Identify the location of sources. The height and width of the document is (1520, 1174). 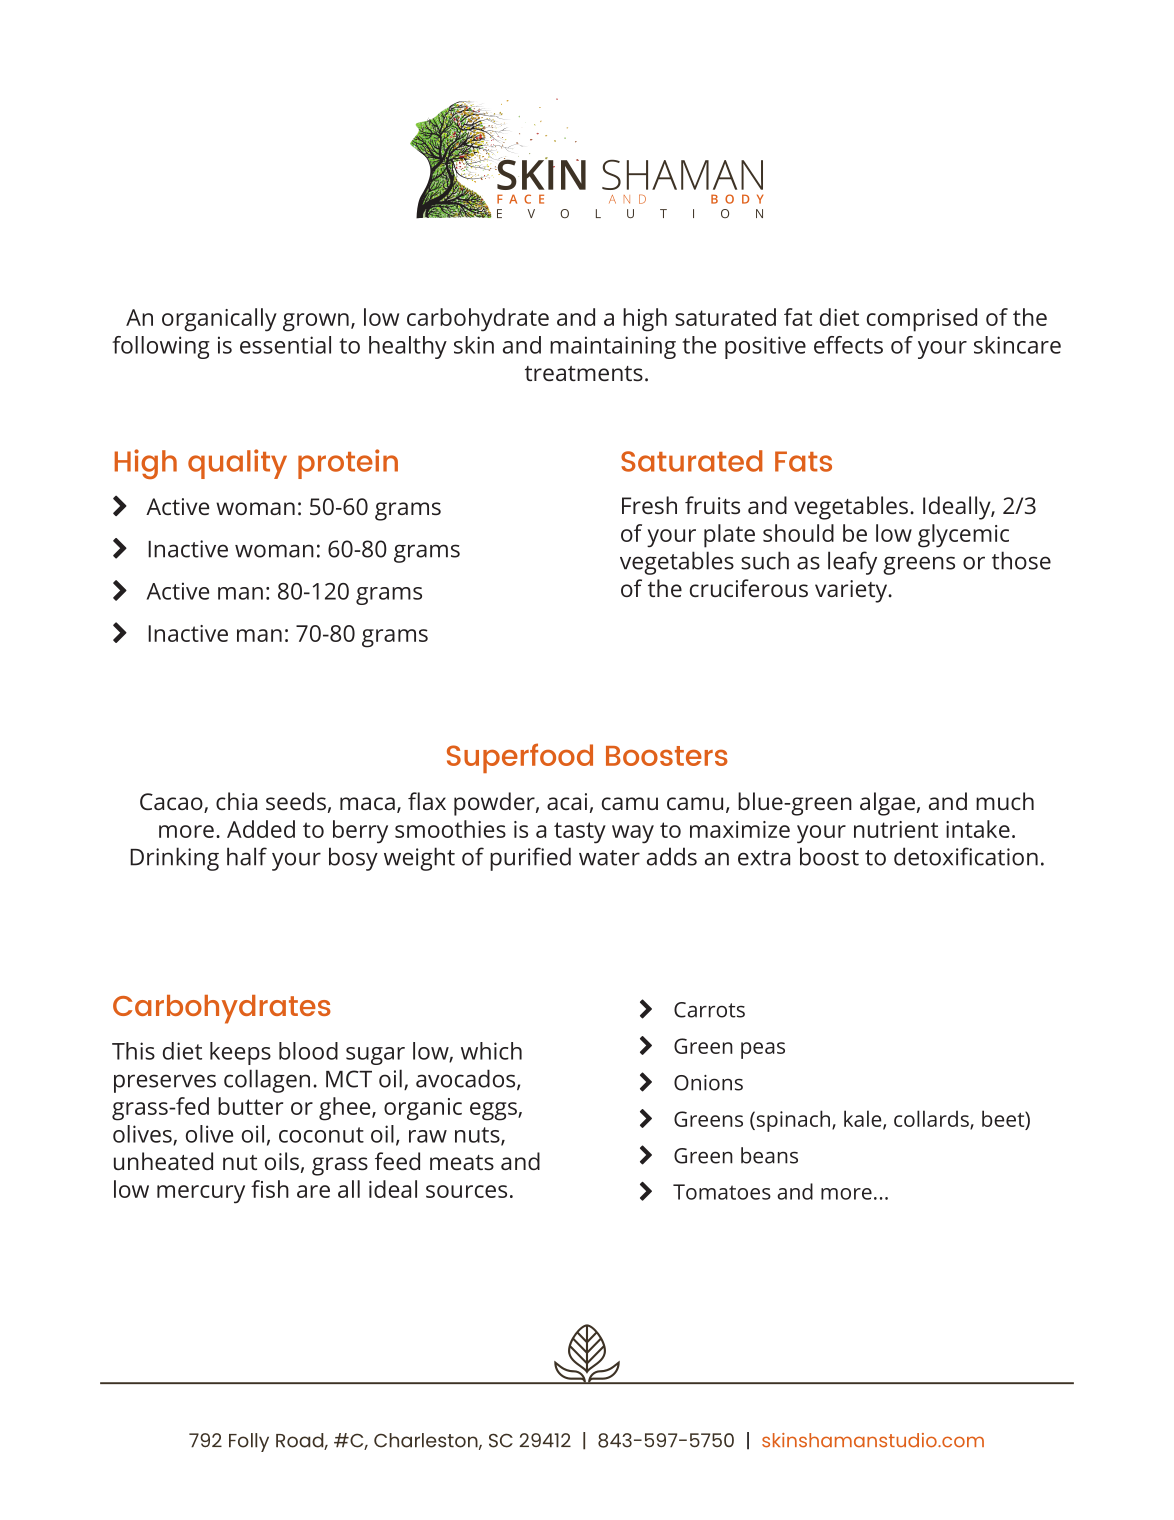
(466, 1191).
